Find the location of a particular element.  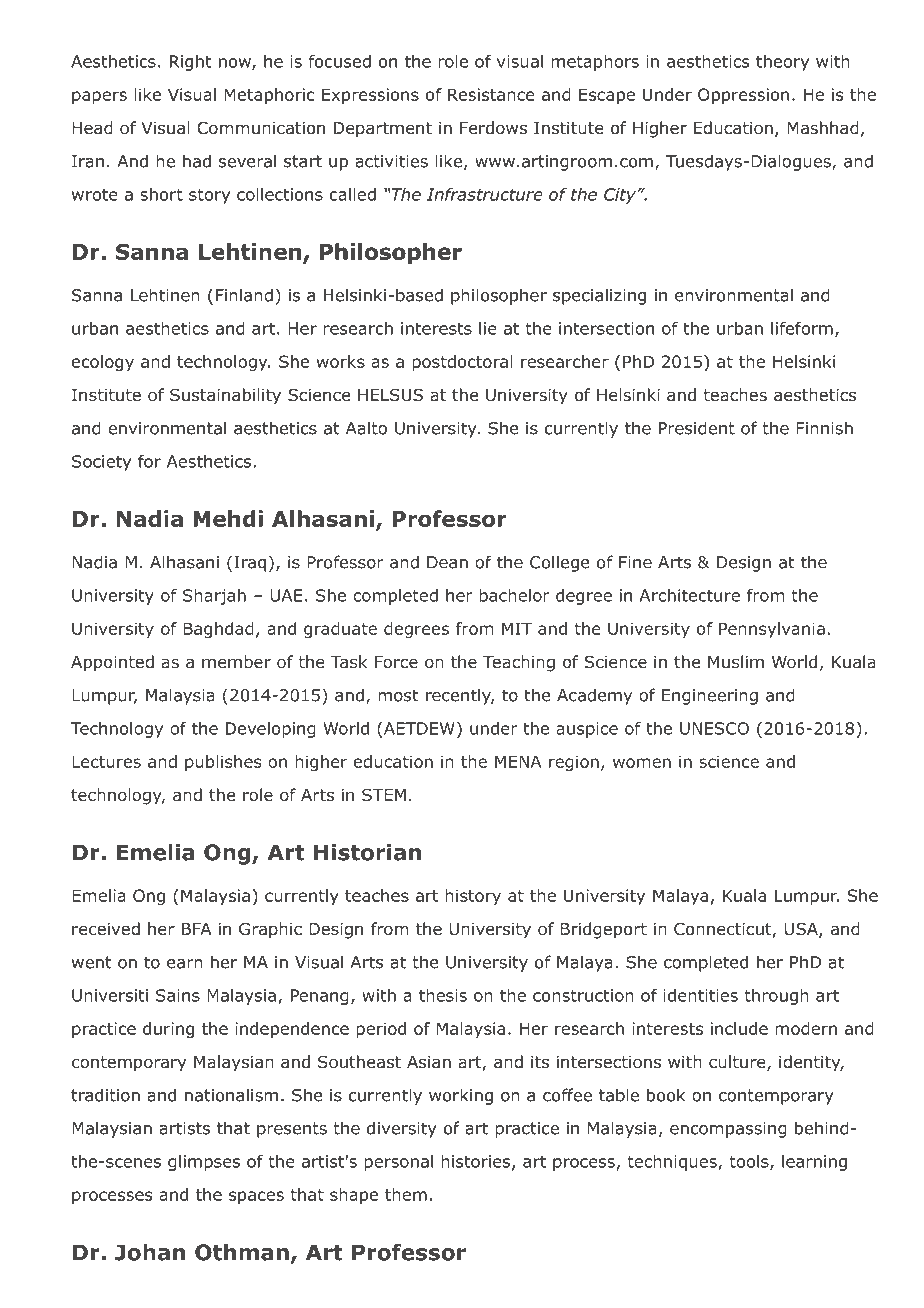

Oppression is located at coordinates (743, 96).
